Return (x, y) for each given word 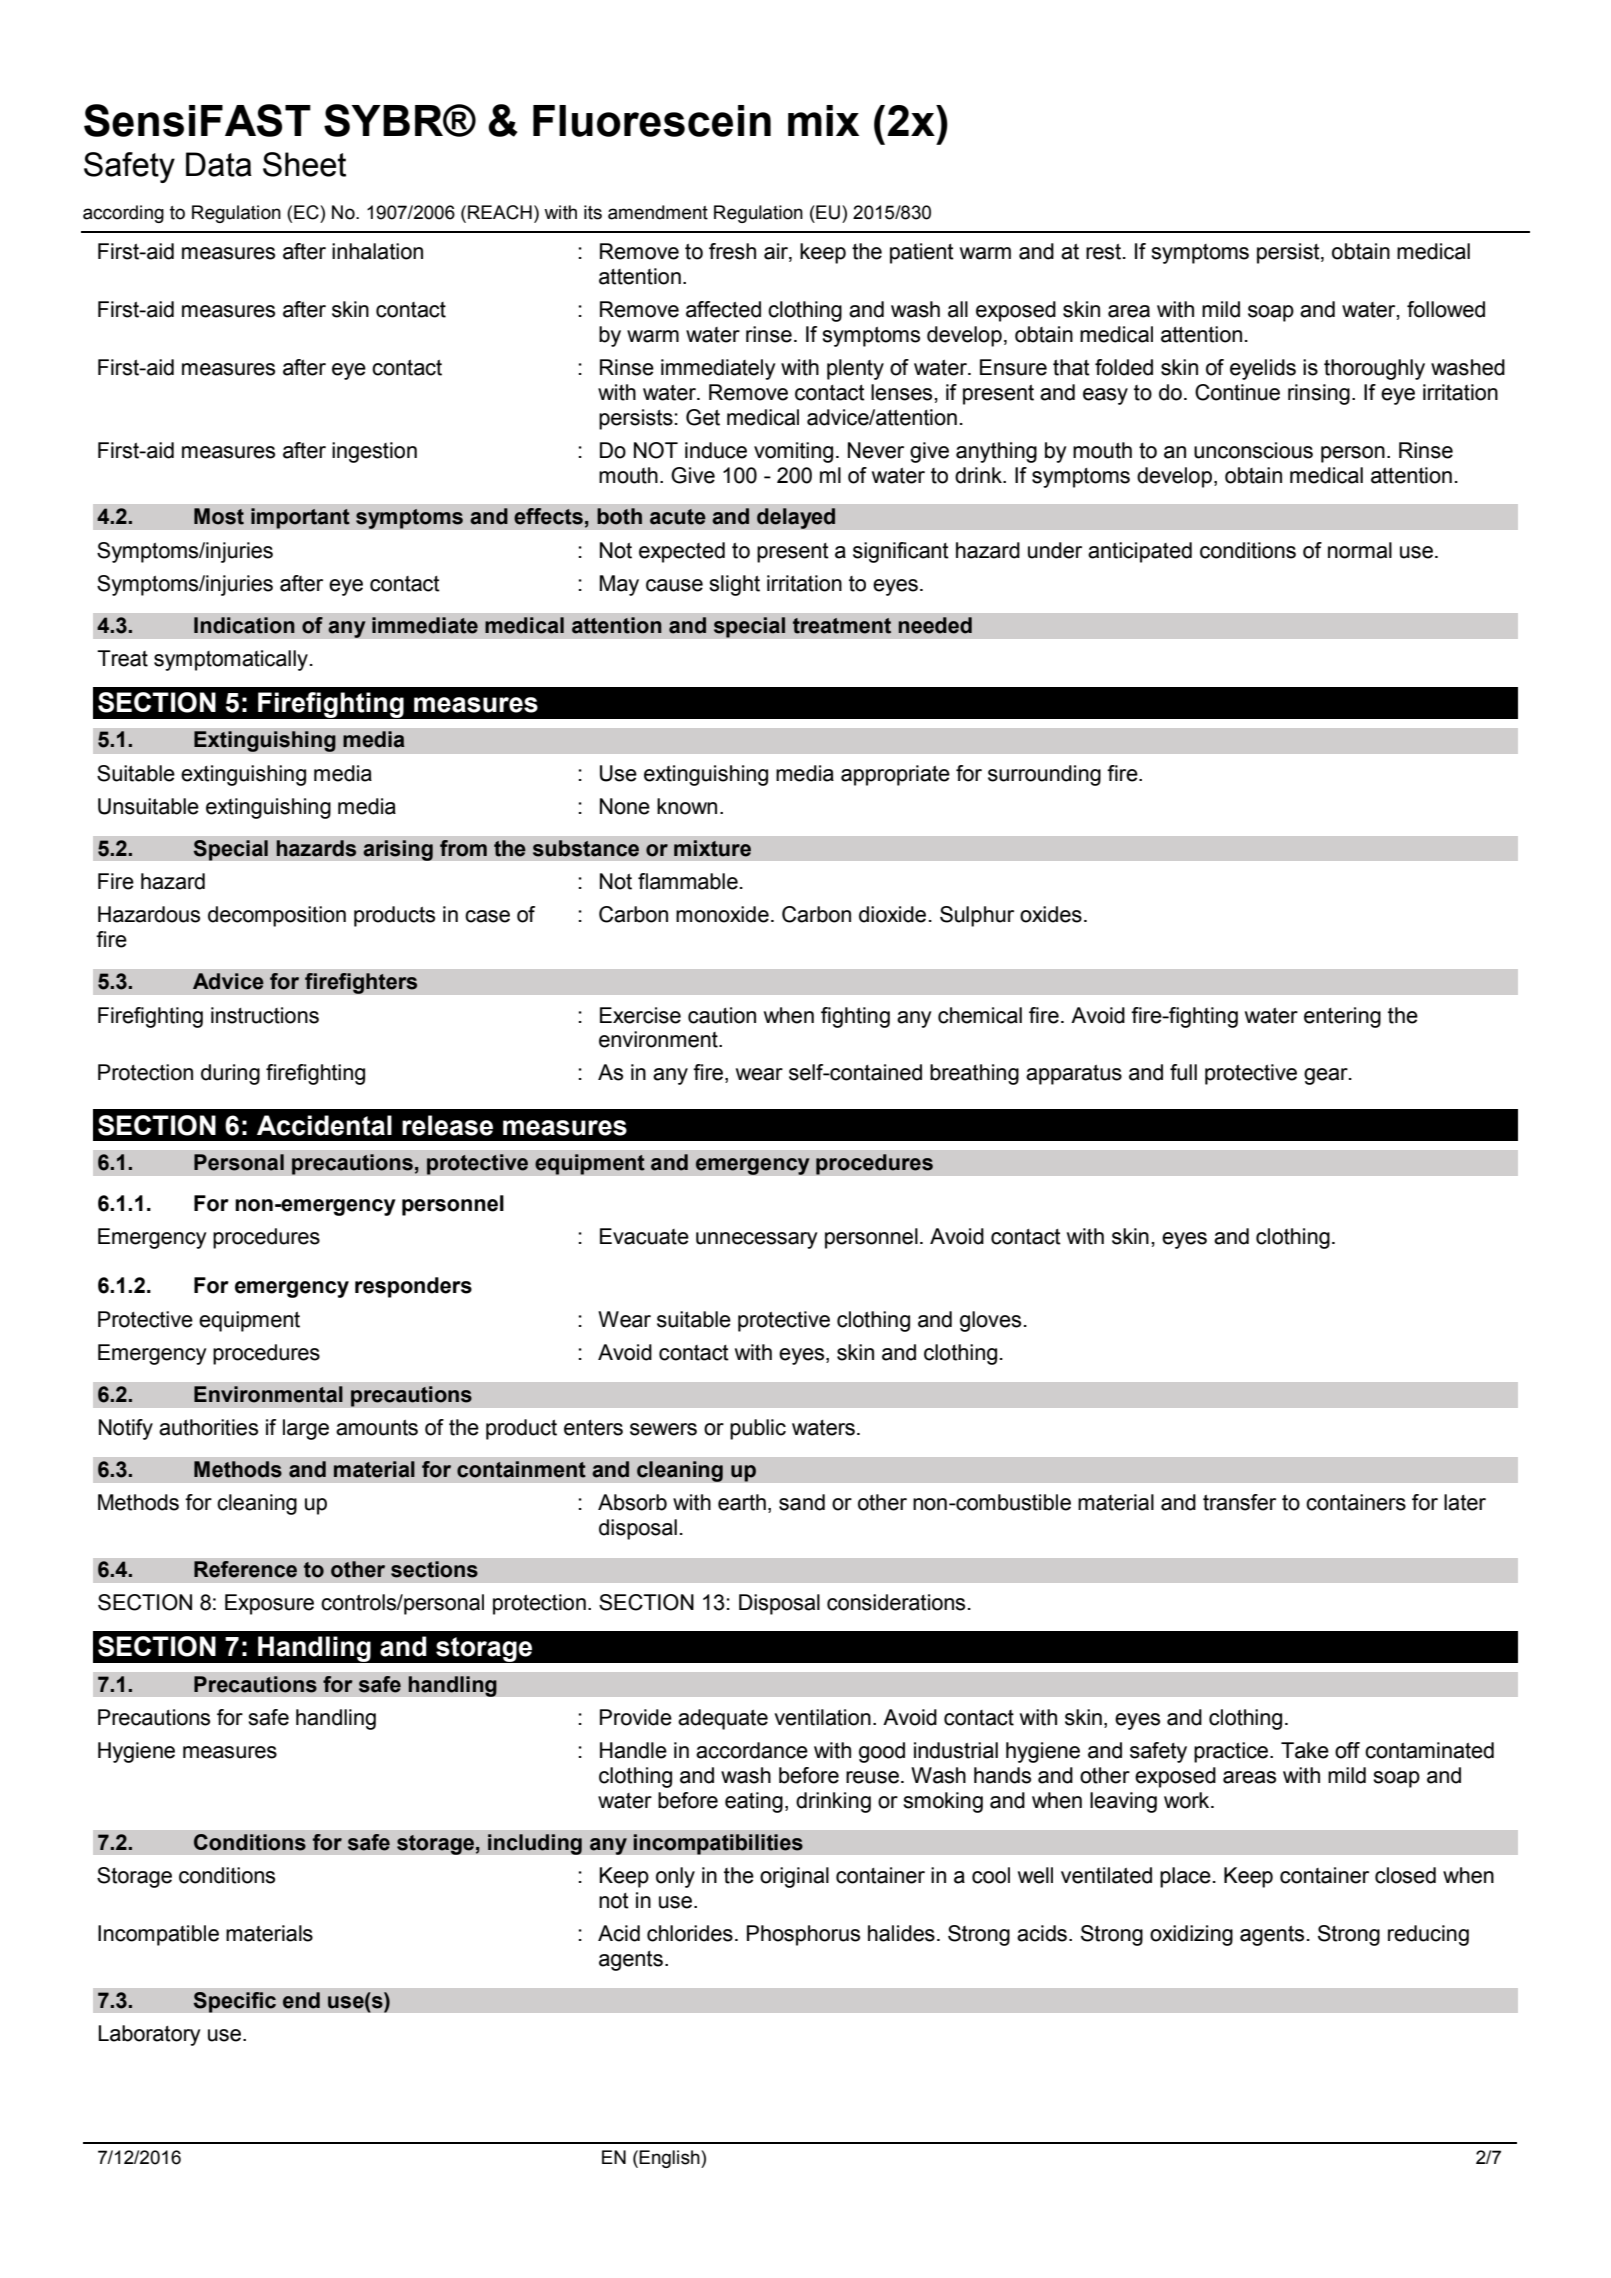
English (670, 2159)
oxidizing (1191, 1935)
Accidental (324, 1125)
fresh (732, 251)
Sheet (304, 164)
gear (1327, 1076)
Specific (234, 2002)
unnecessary (756, 1240)
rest (1105, 251)
